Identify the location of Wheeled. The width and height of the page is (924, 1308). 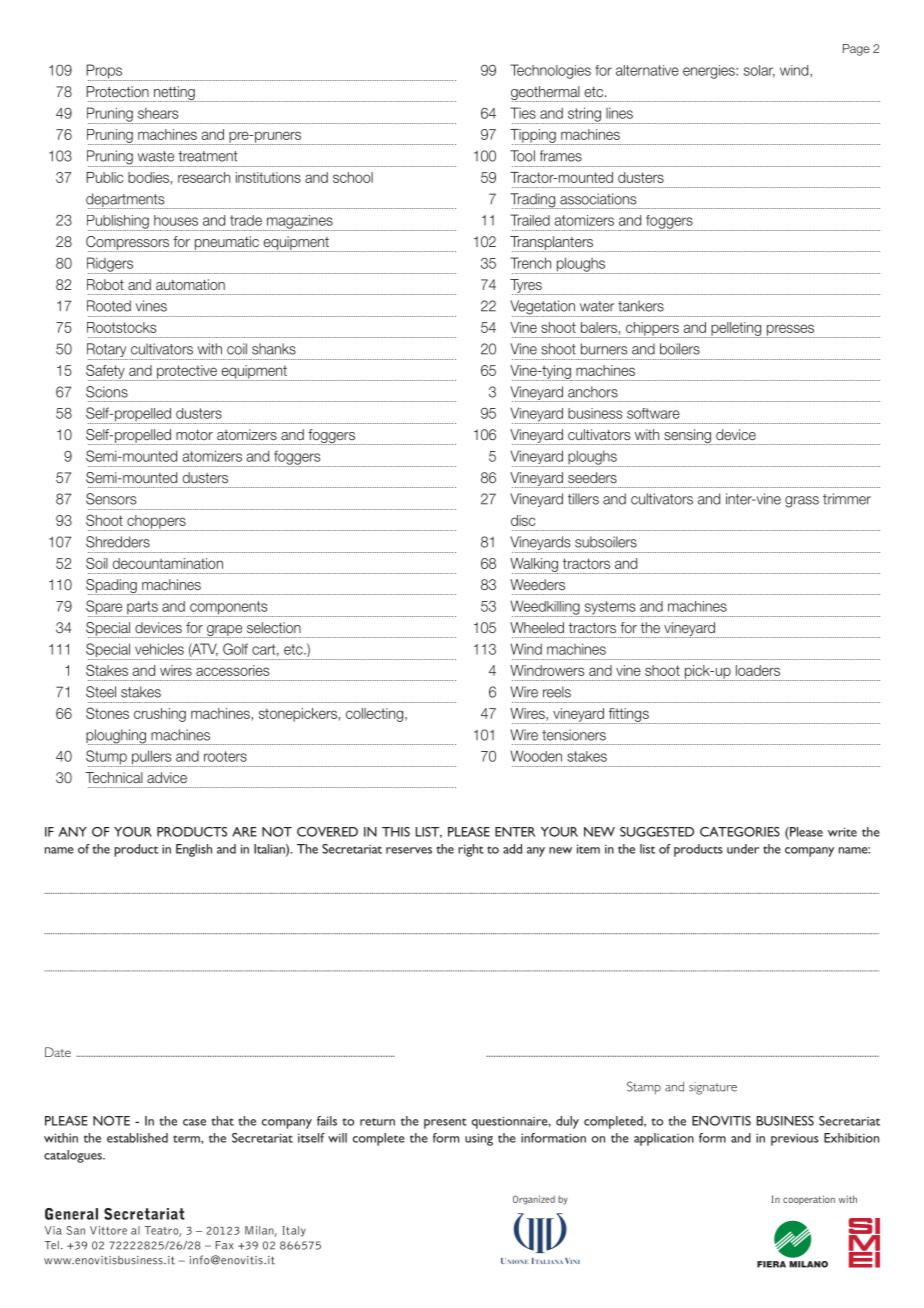
(537, 627).
